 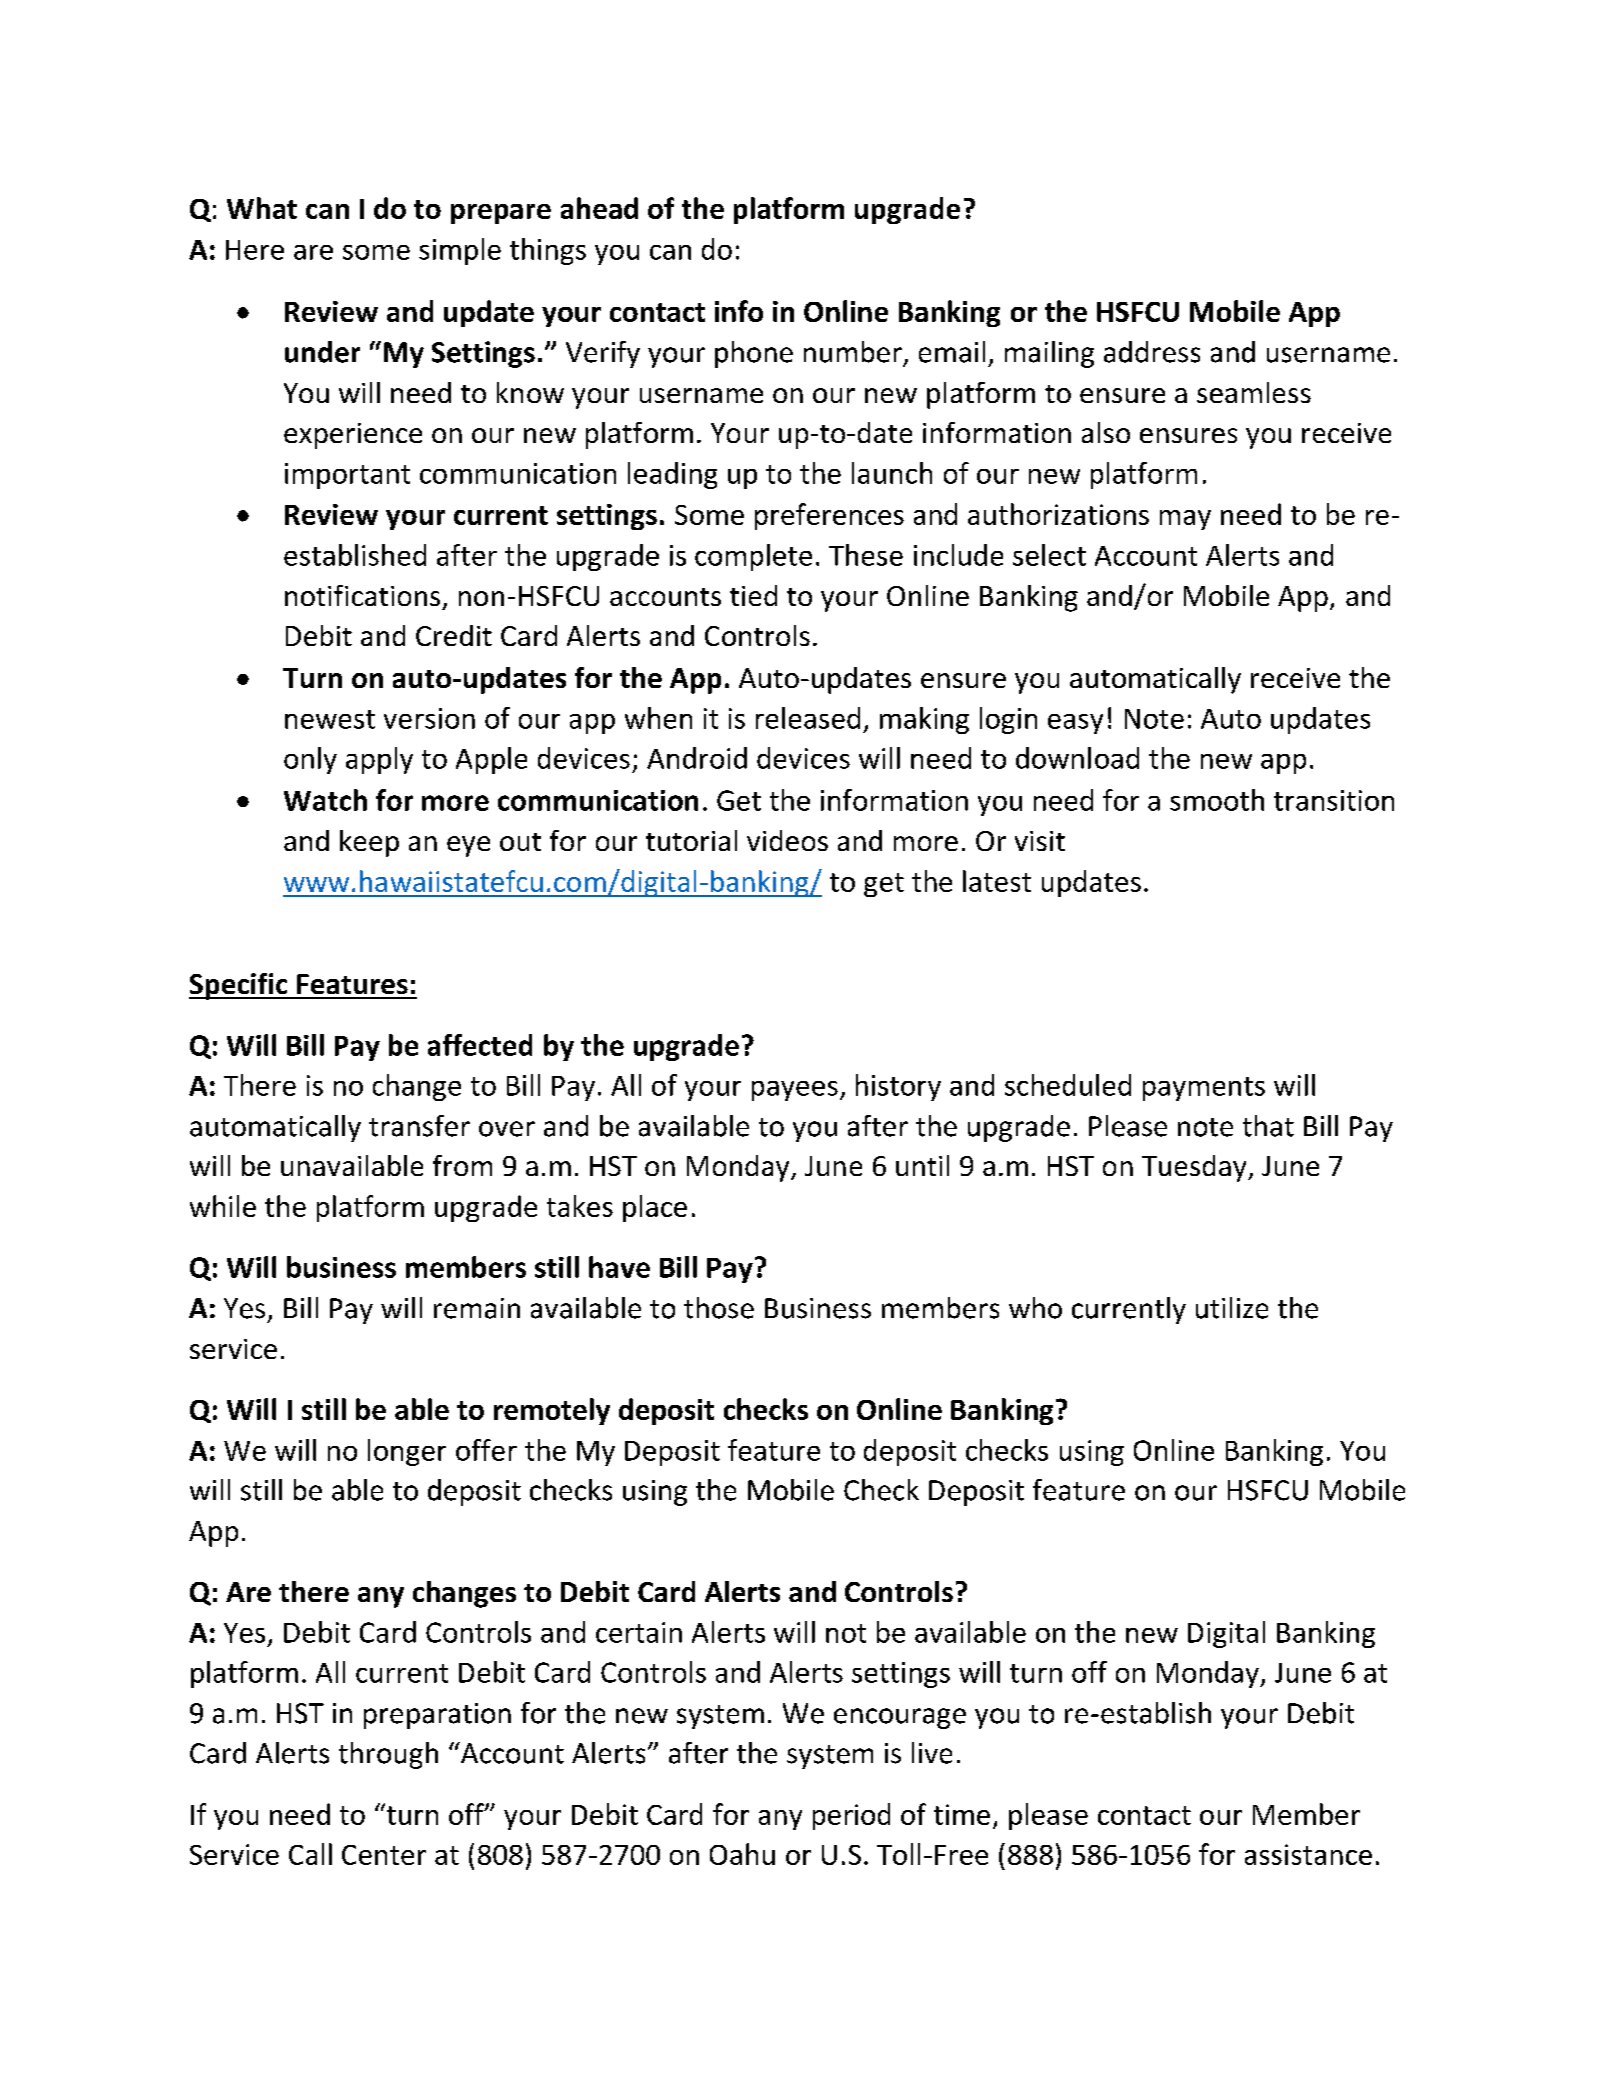 What do you see at coordinates (754, 354) in the screenshot?
I see `phone` at bounding box center [754, 354].
